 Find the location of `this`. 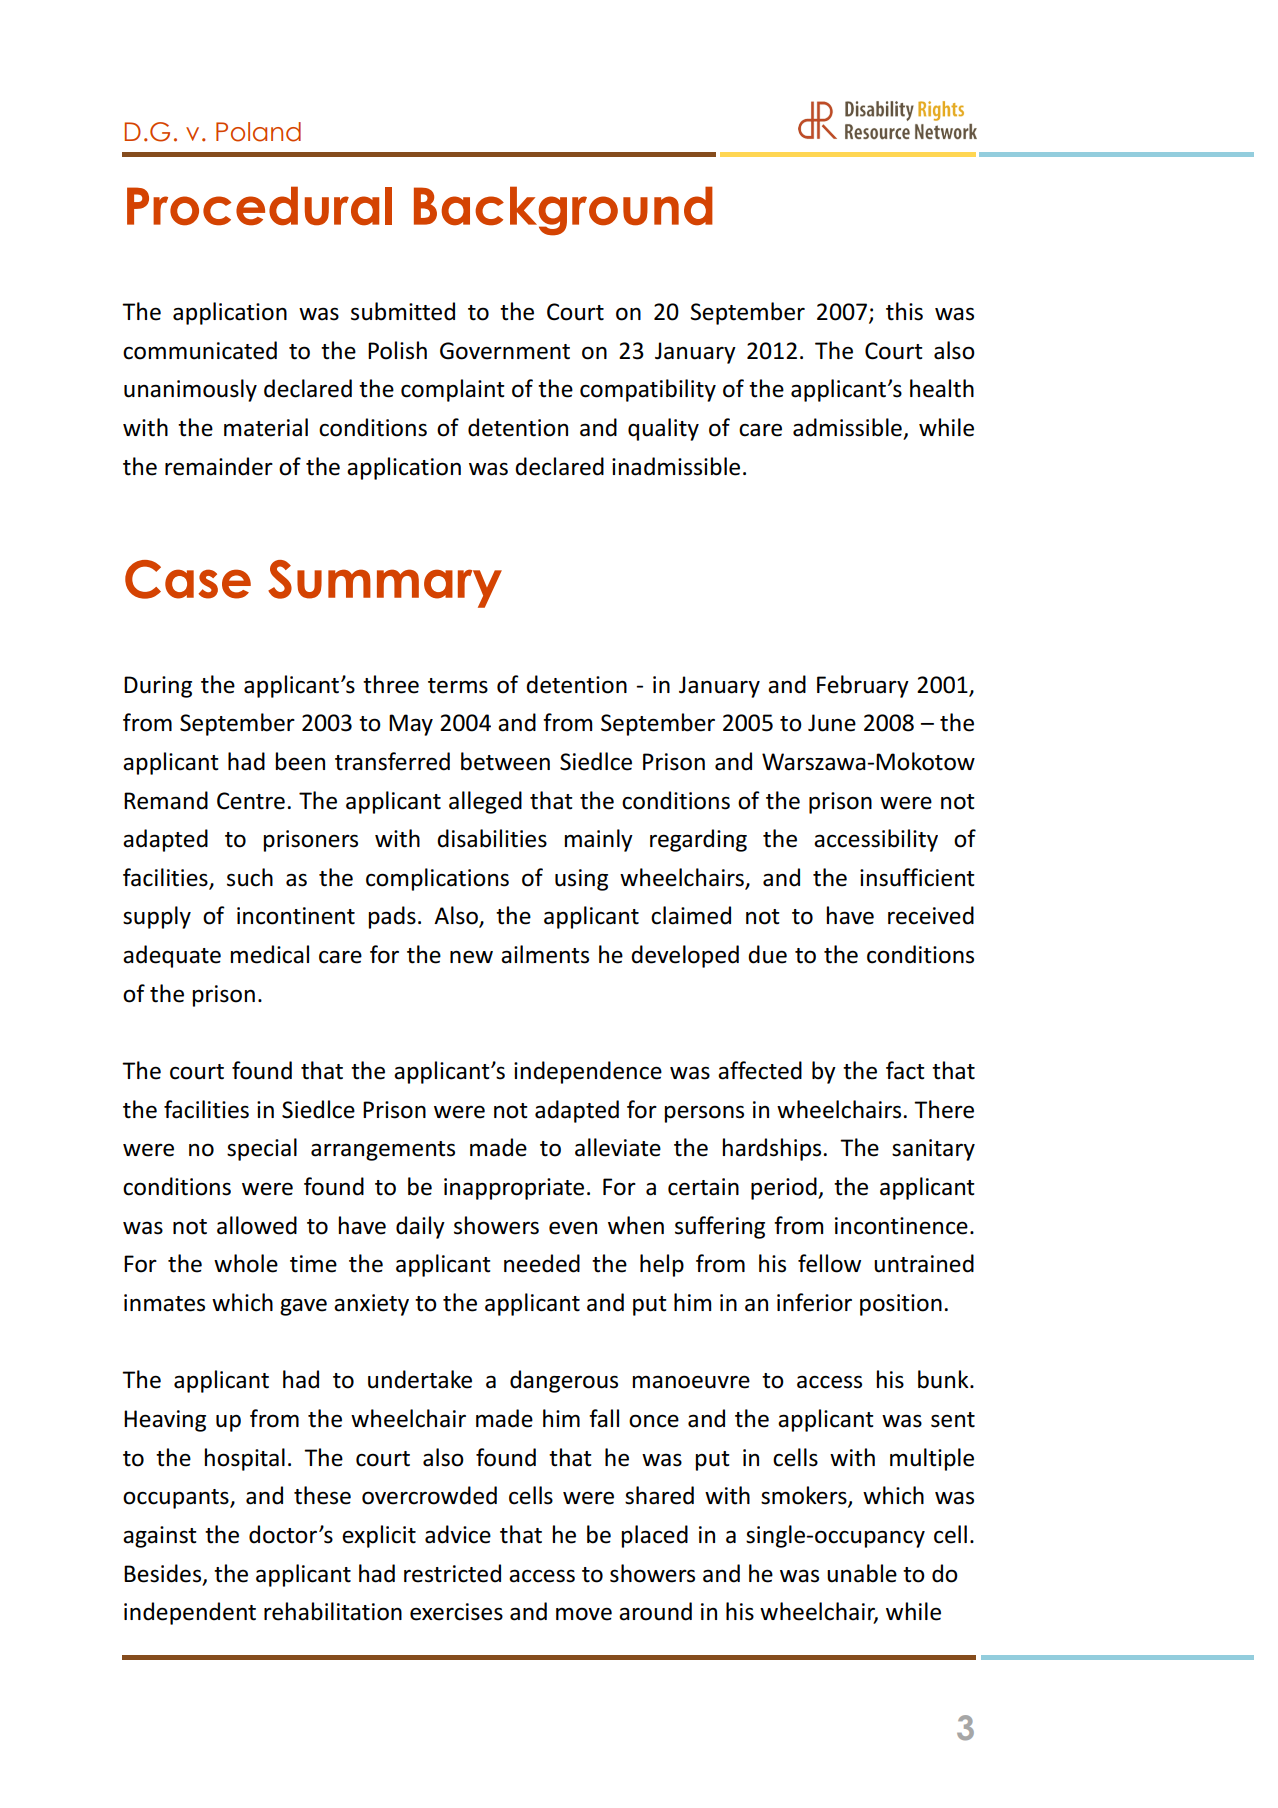

this is located at coordinates (904, 311).
